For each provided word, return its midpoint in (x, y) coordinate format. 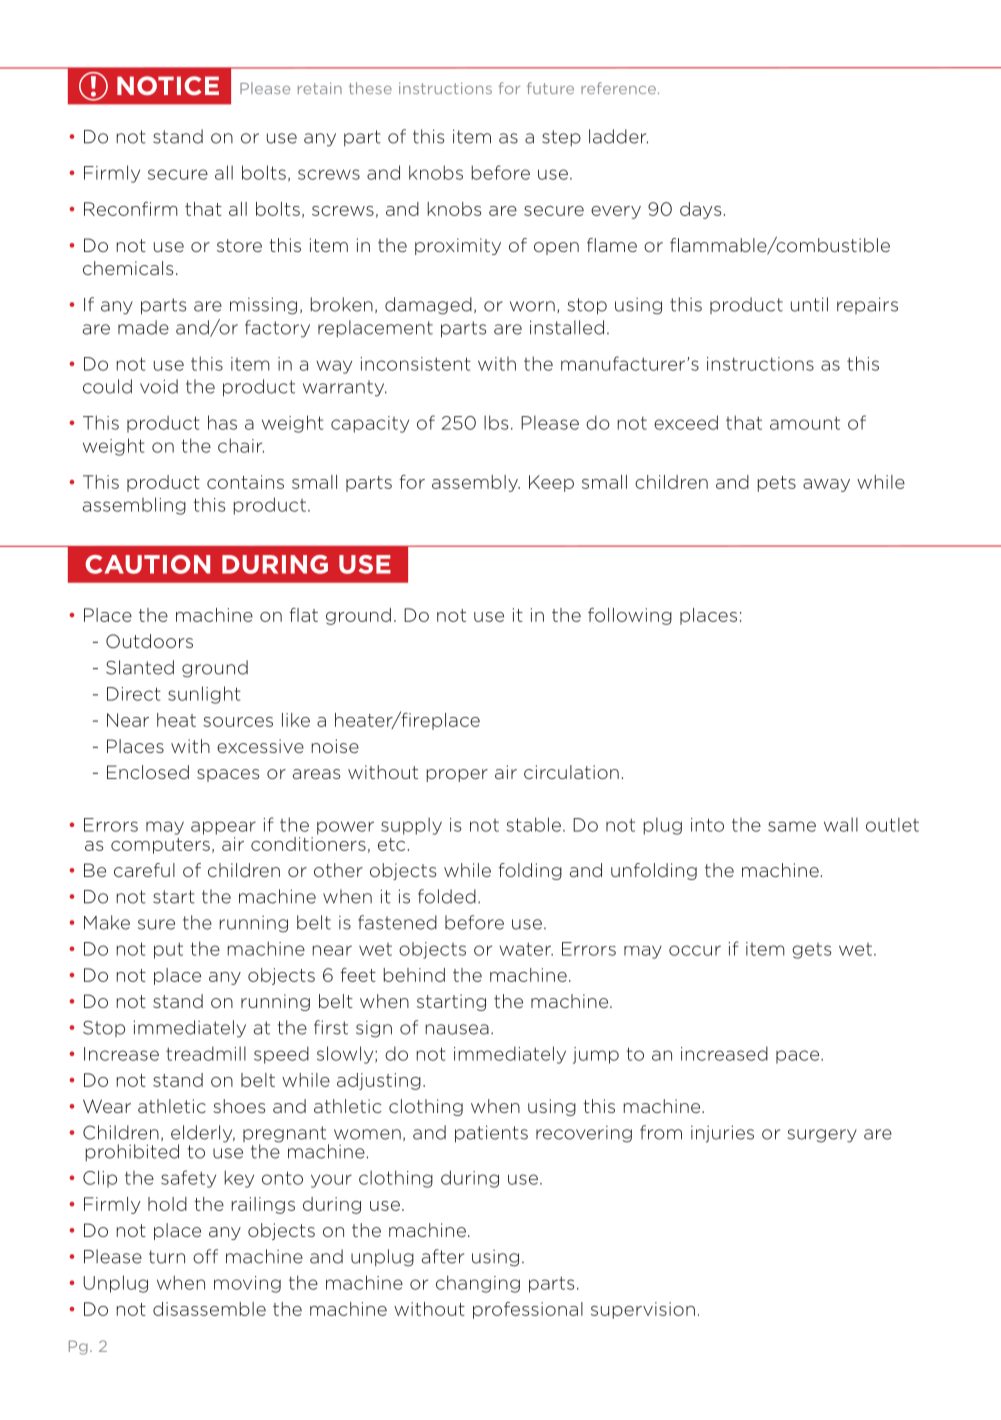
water (526, 949)
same (792, 826)
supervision (643, 1310)
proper (457, 775)
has (222, 422)
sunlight (204, 695)
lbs (496, 422)
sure (156, 924)
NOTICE (168, 85)
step (561, 138)
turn (167, 1257)
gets (811, 951)
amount (805, 423)
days (700, 210)
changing (478, 1284)
